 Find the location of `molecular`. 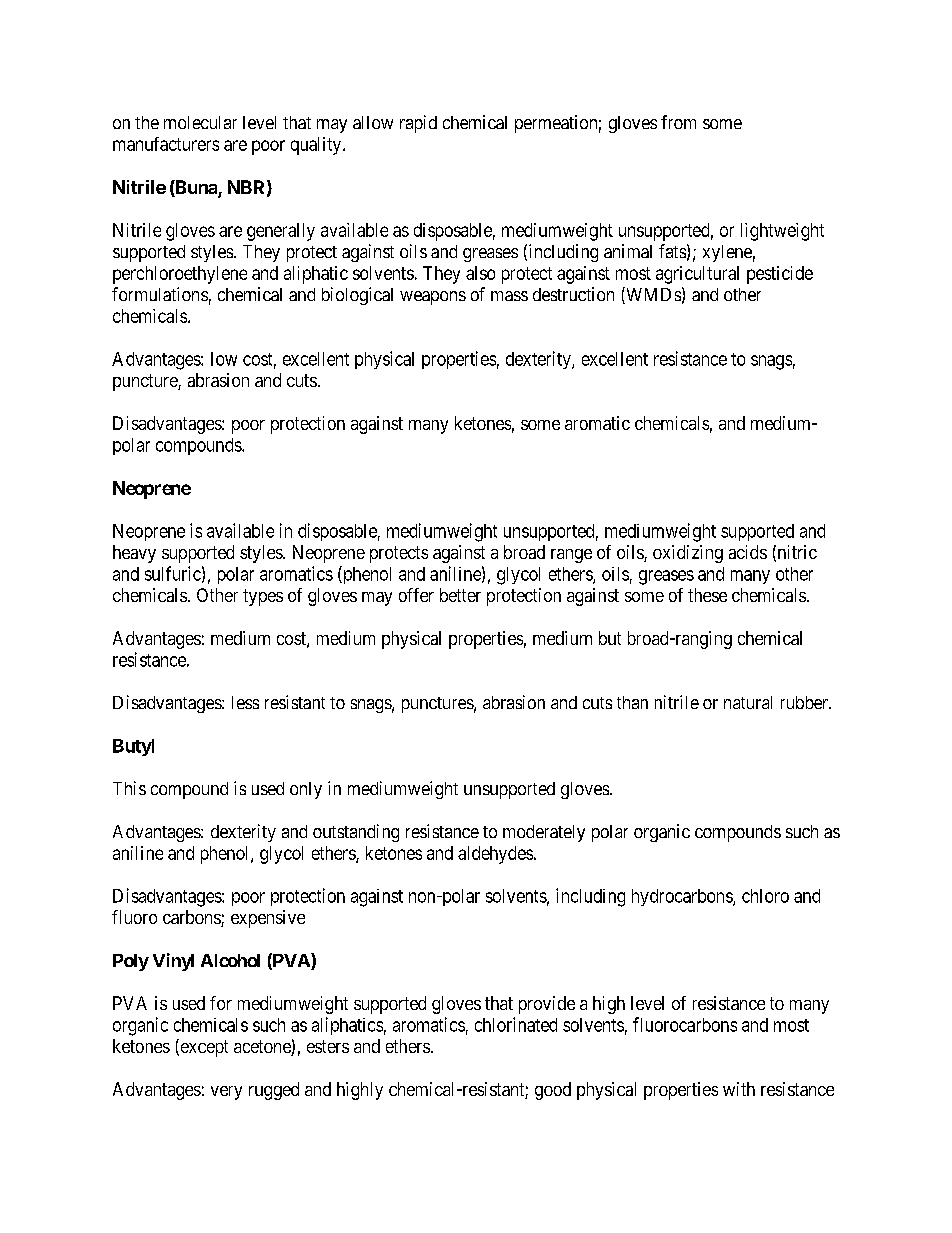

molecular is located at coordinates (200, 122).
